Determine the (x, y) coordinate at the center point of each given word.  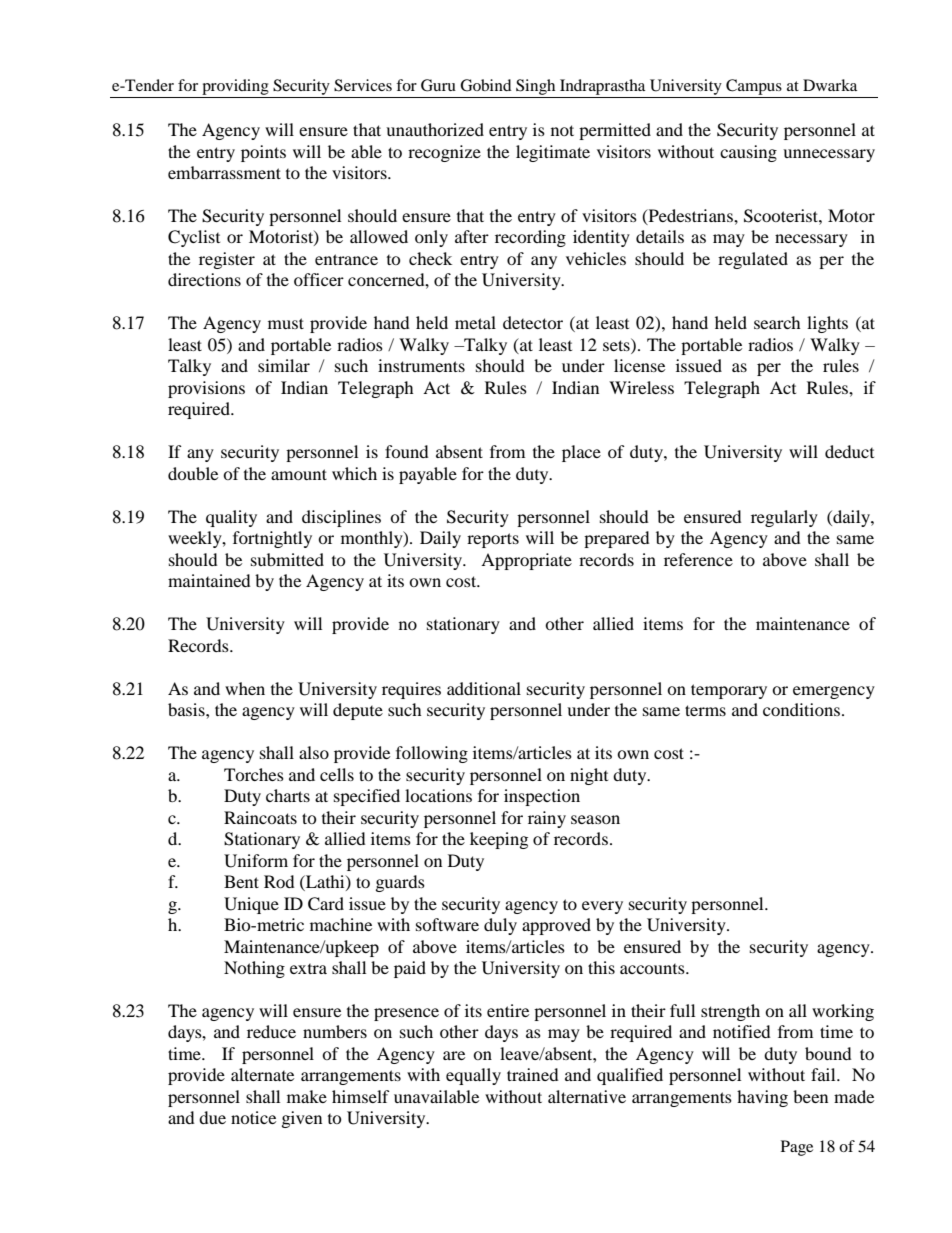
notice (253, 1117)
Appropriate (526, 561)
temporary (729, 691)
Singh (535, 87)
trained (533, 1074)
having (762, 1098)
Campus (754, 87)
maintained (209, 580)
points (263, 153)
